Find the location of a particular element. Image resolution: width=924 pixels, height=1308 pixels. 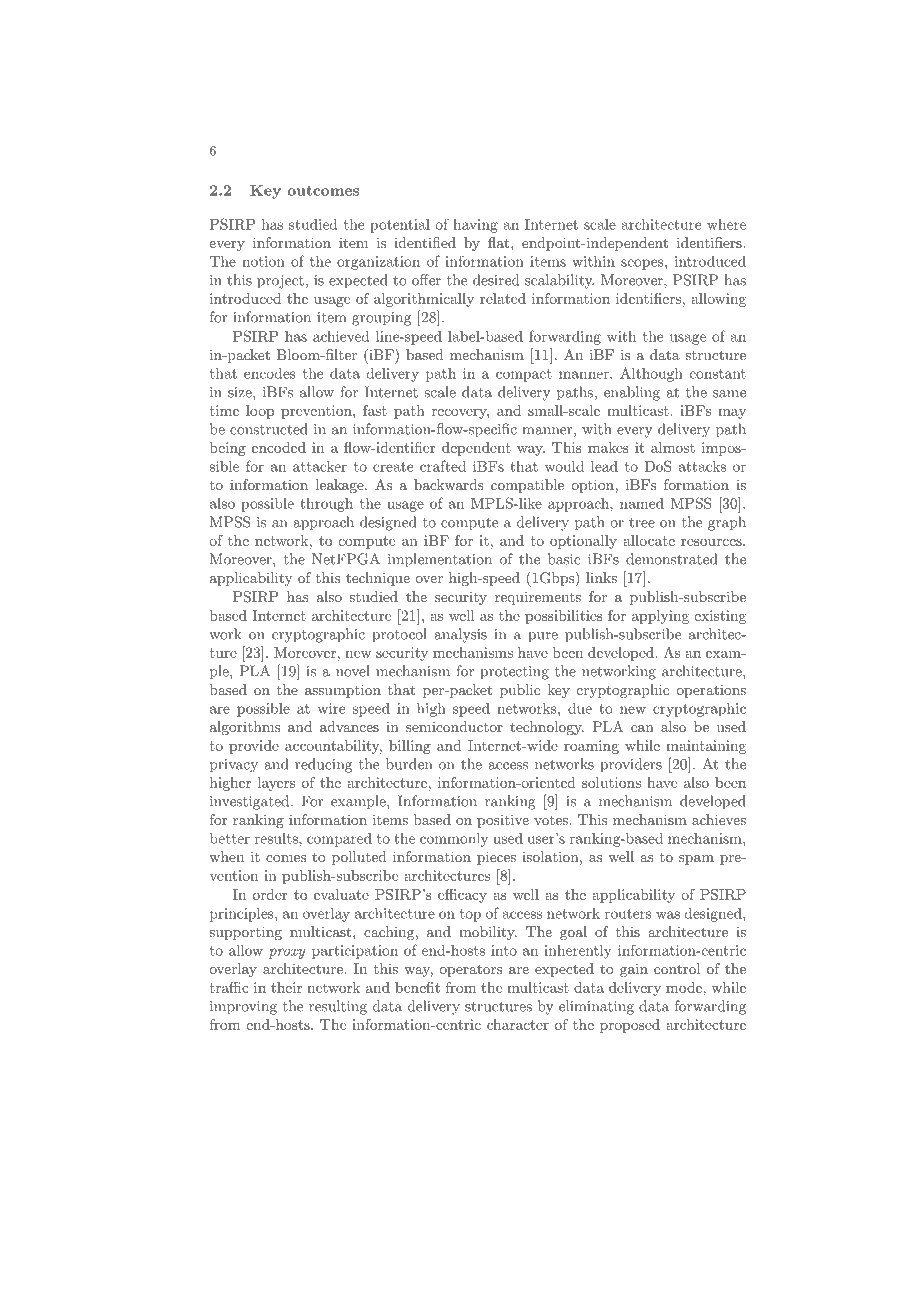

wire is located at coordinates (331, 708).
